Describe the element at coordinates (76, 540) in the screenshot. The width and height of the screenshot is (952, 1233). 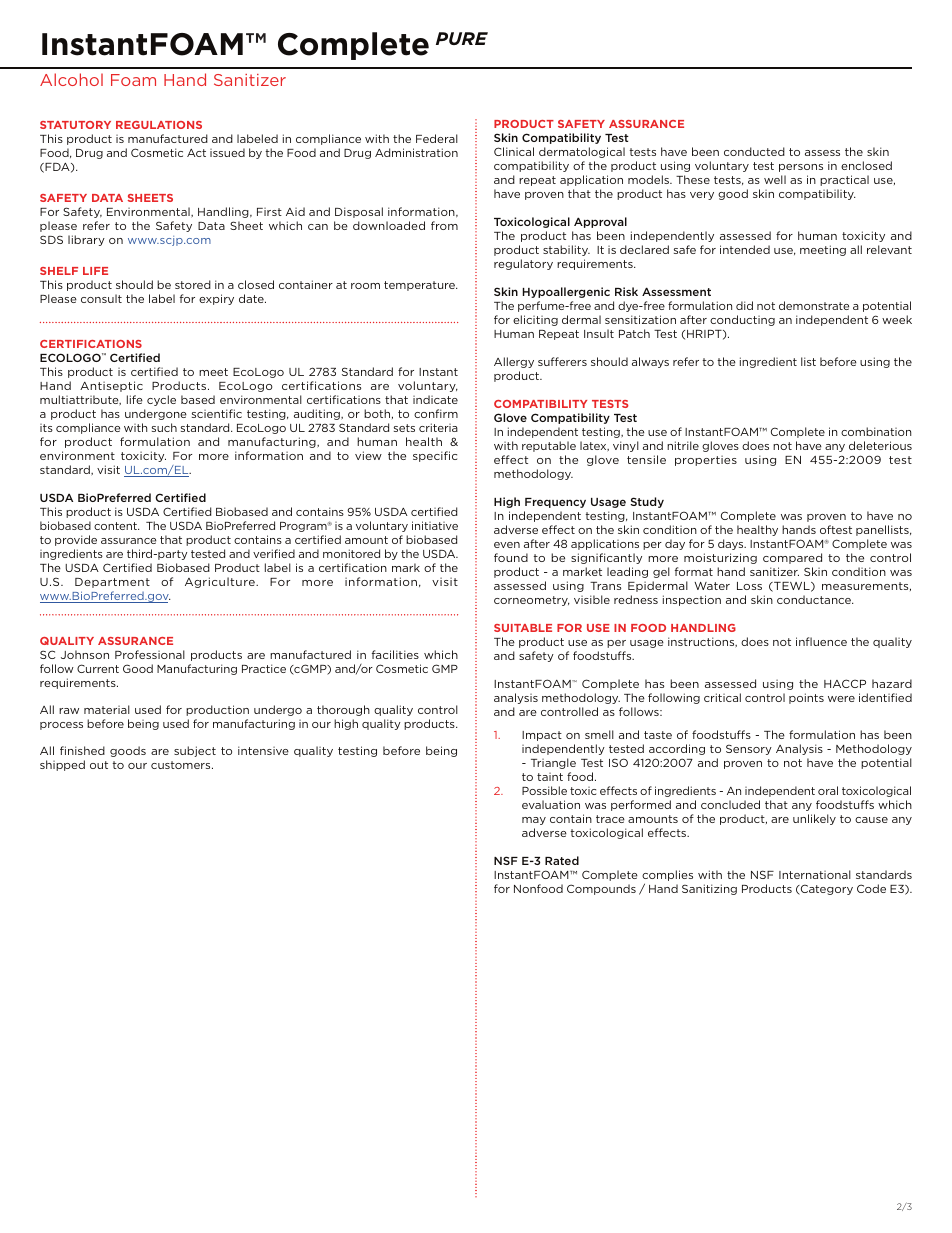
I see `provide` at that location.
